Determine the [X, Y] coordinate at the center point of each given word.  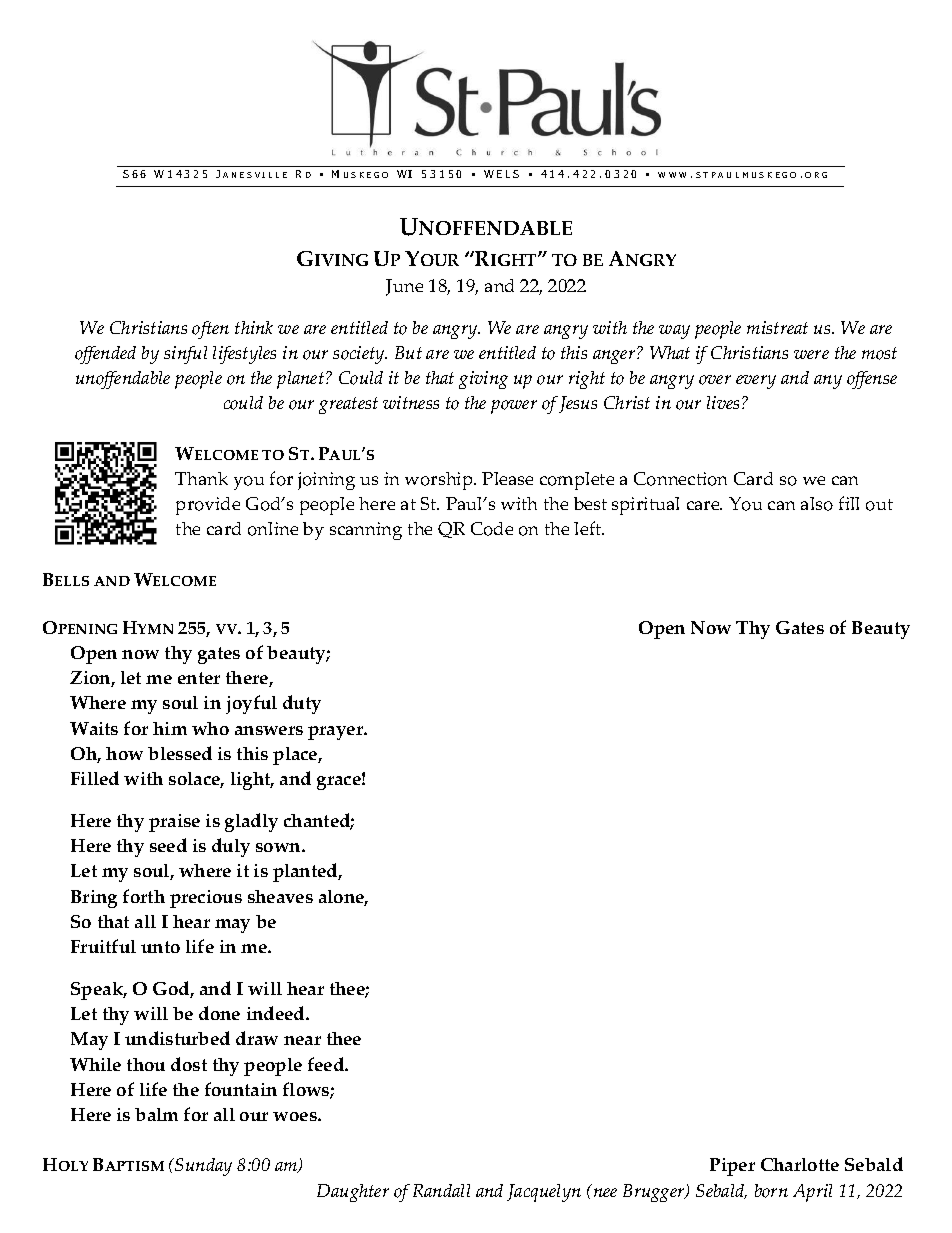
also [817, 504]
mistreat [777, 327]
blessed [180, 753]
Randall [441, 1190]
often [210, 330]
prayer [337, 733]
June [404, 287]
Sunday [202, 1167]
